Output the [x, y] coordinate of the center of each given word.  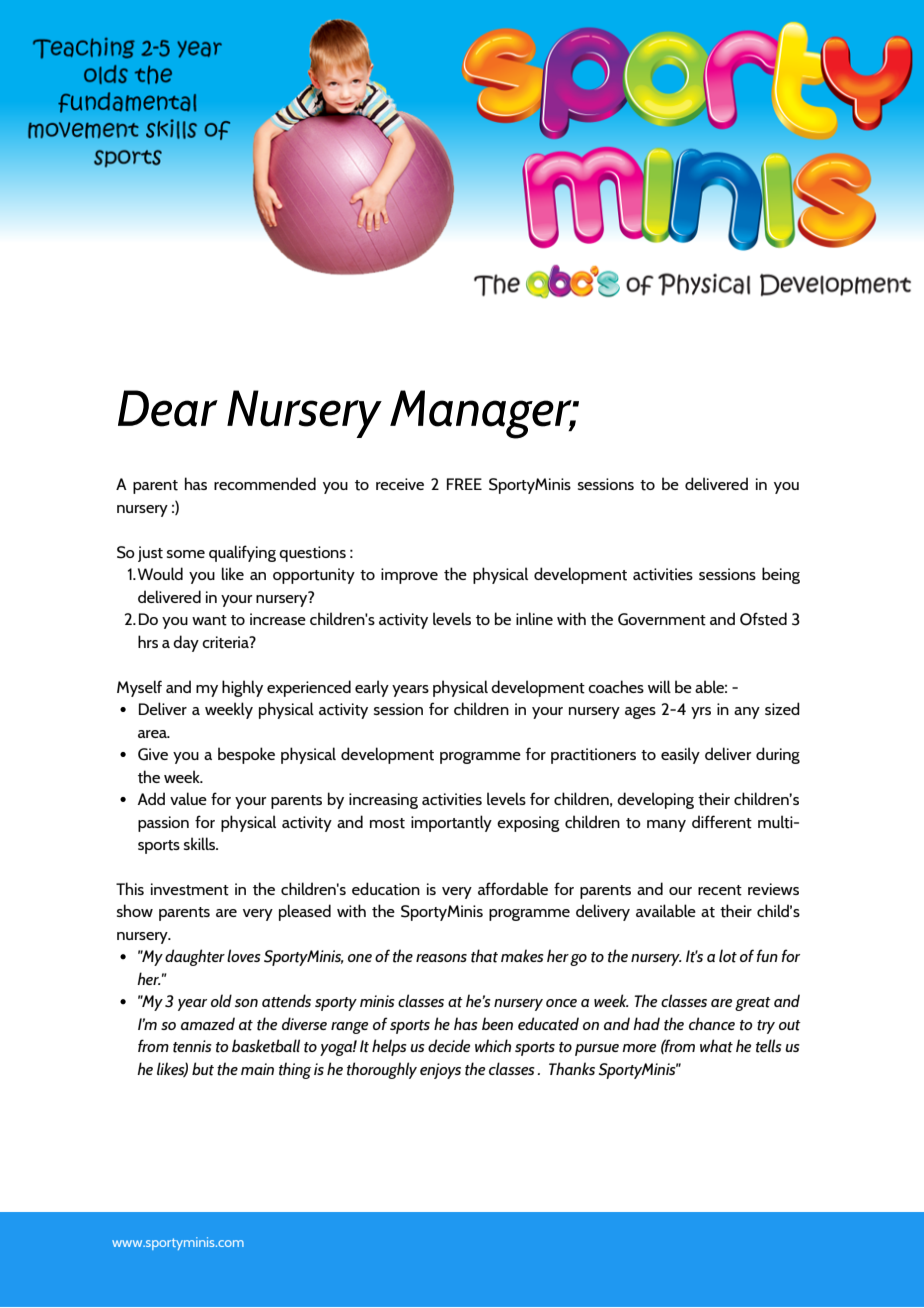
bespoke [246, 755]
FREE [464, 484]
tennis [192, 1046]
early [372, 688]
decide [449, 1045]
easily [680, 755]
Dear [168, 408]
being [781, 575]
